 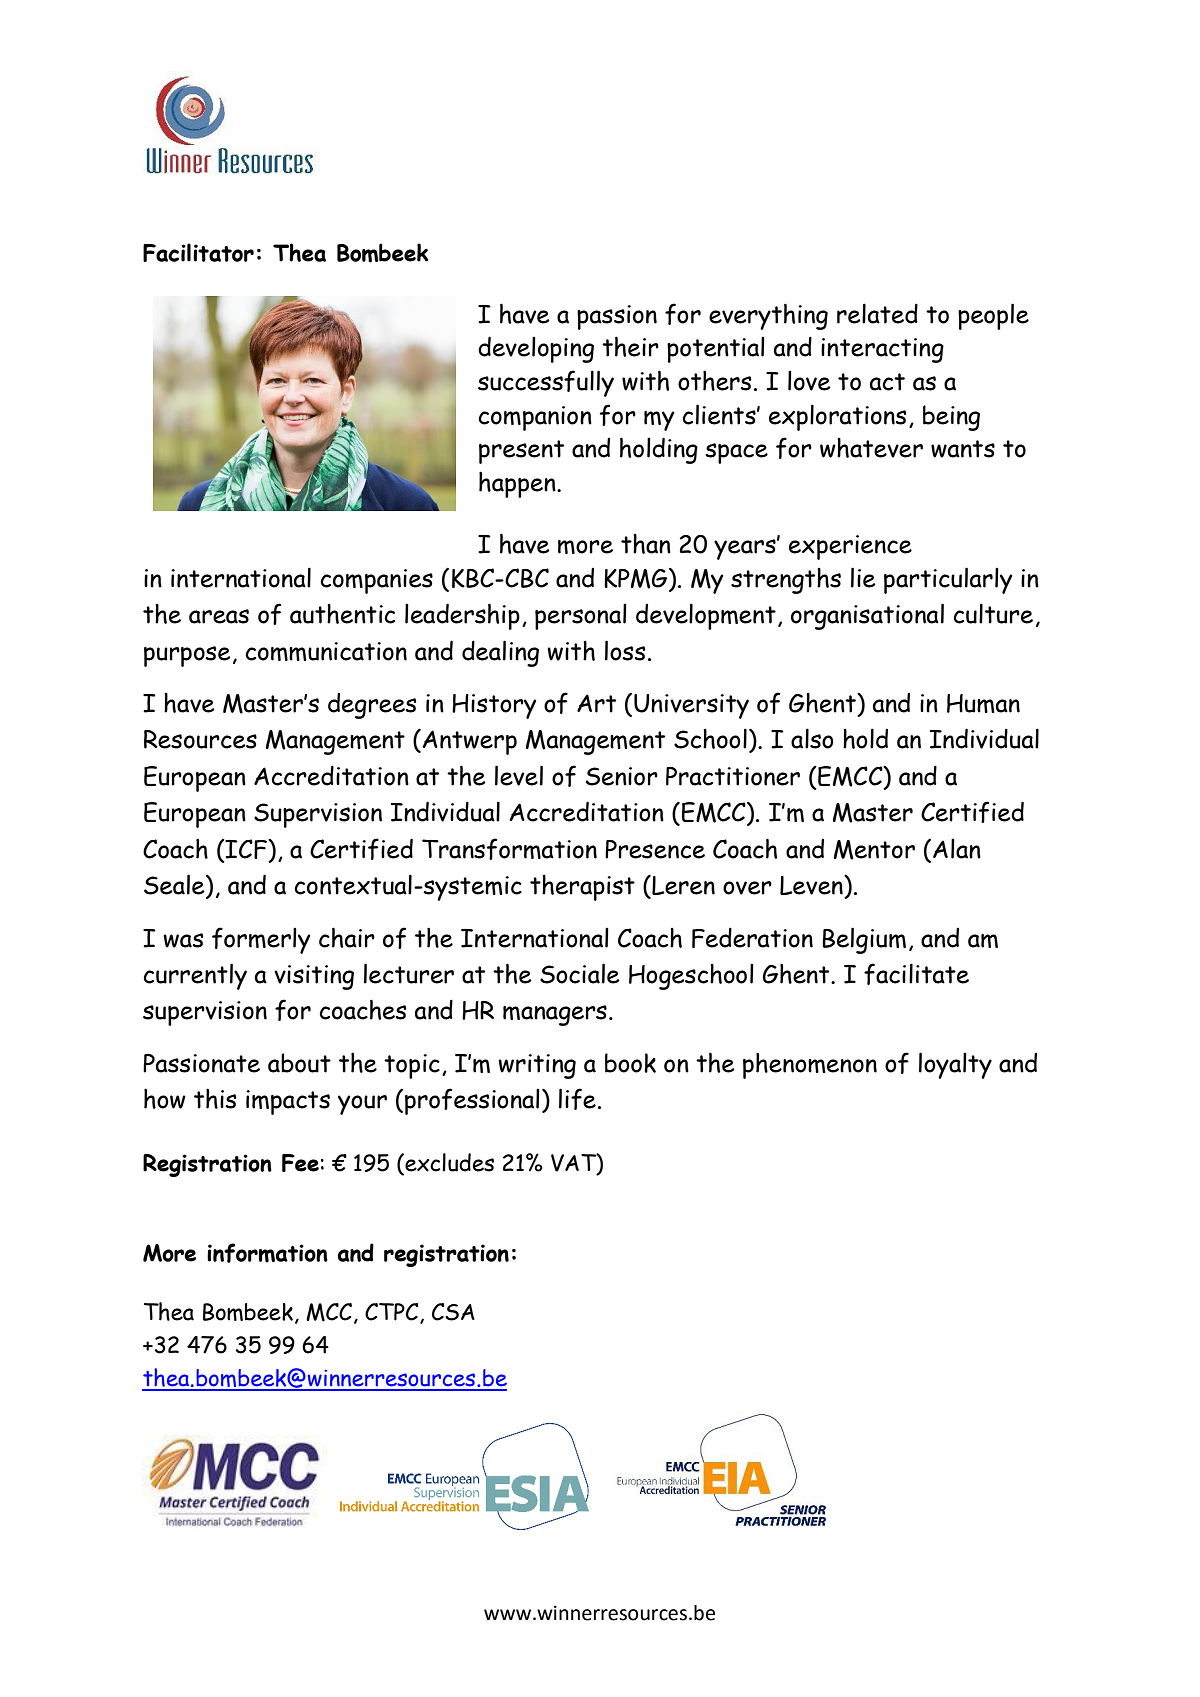 I want to click on loyalty, so click(x=955, y=1065).
